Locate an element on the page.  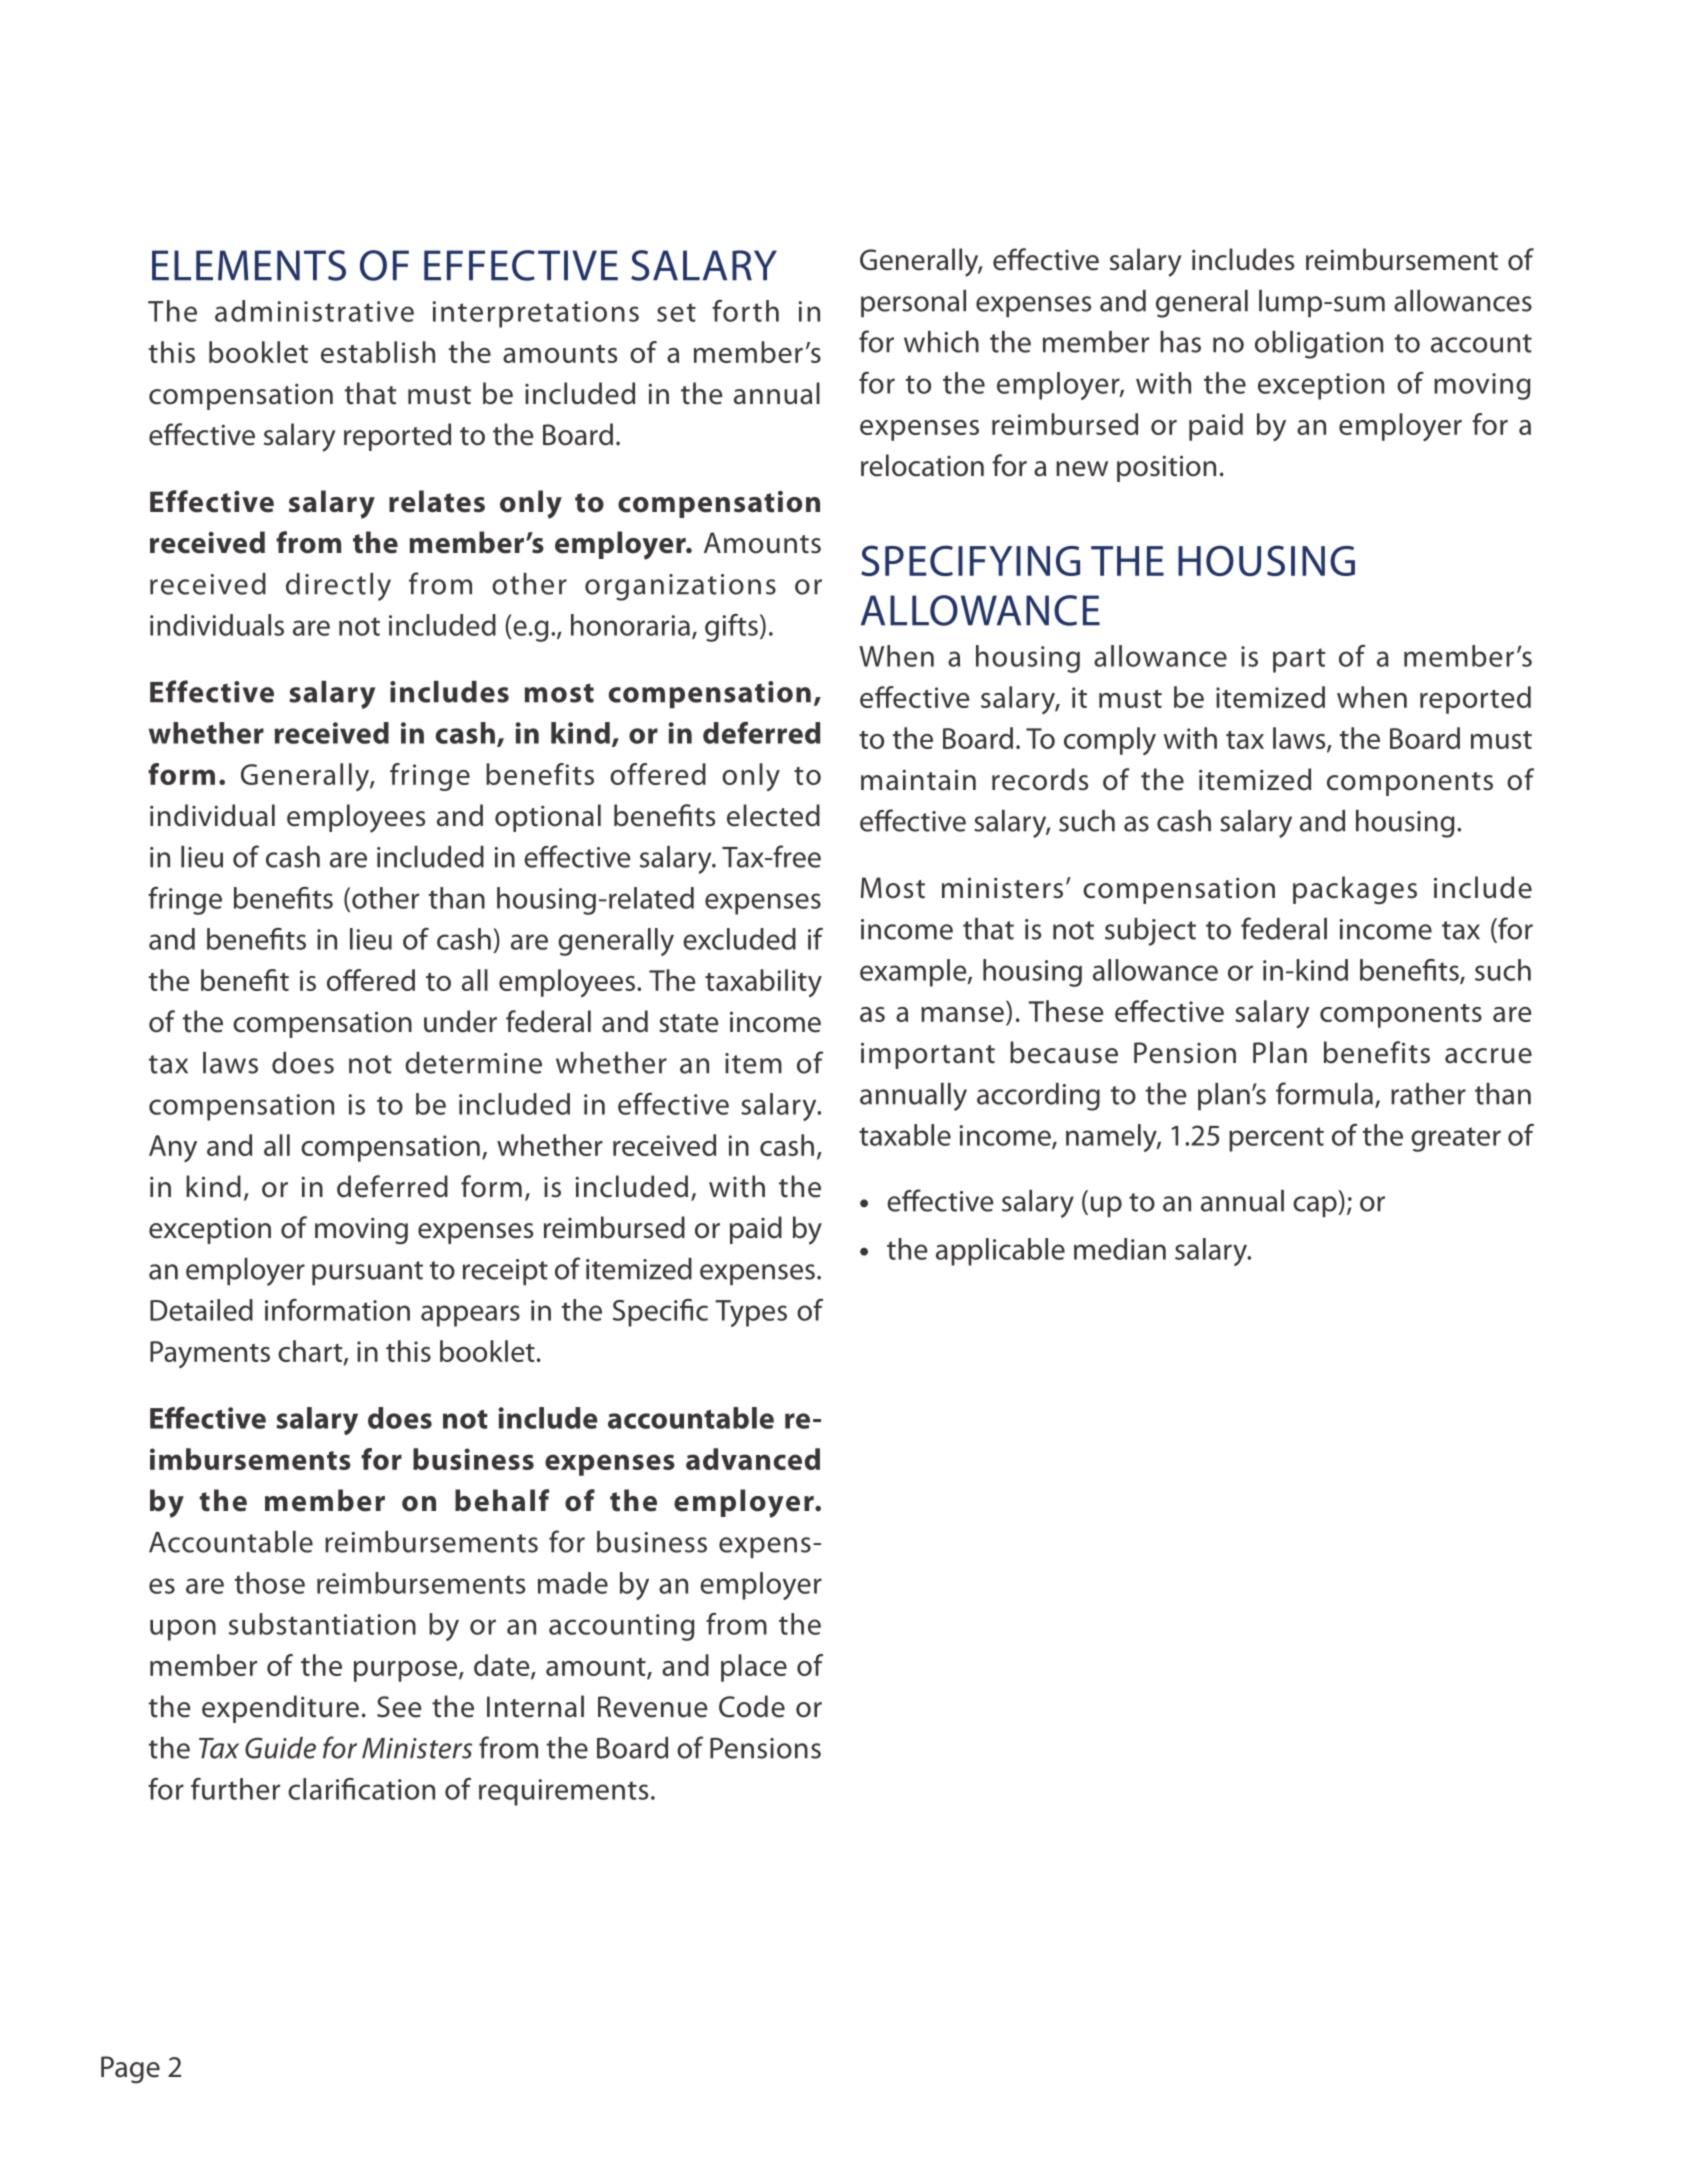
Page is located at coordinates (130, 2070).
